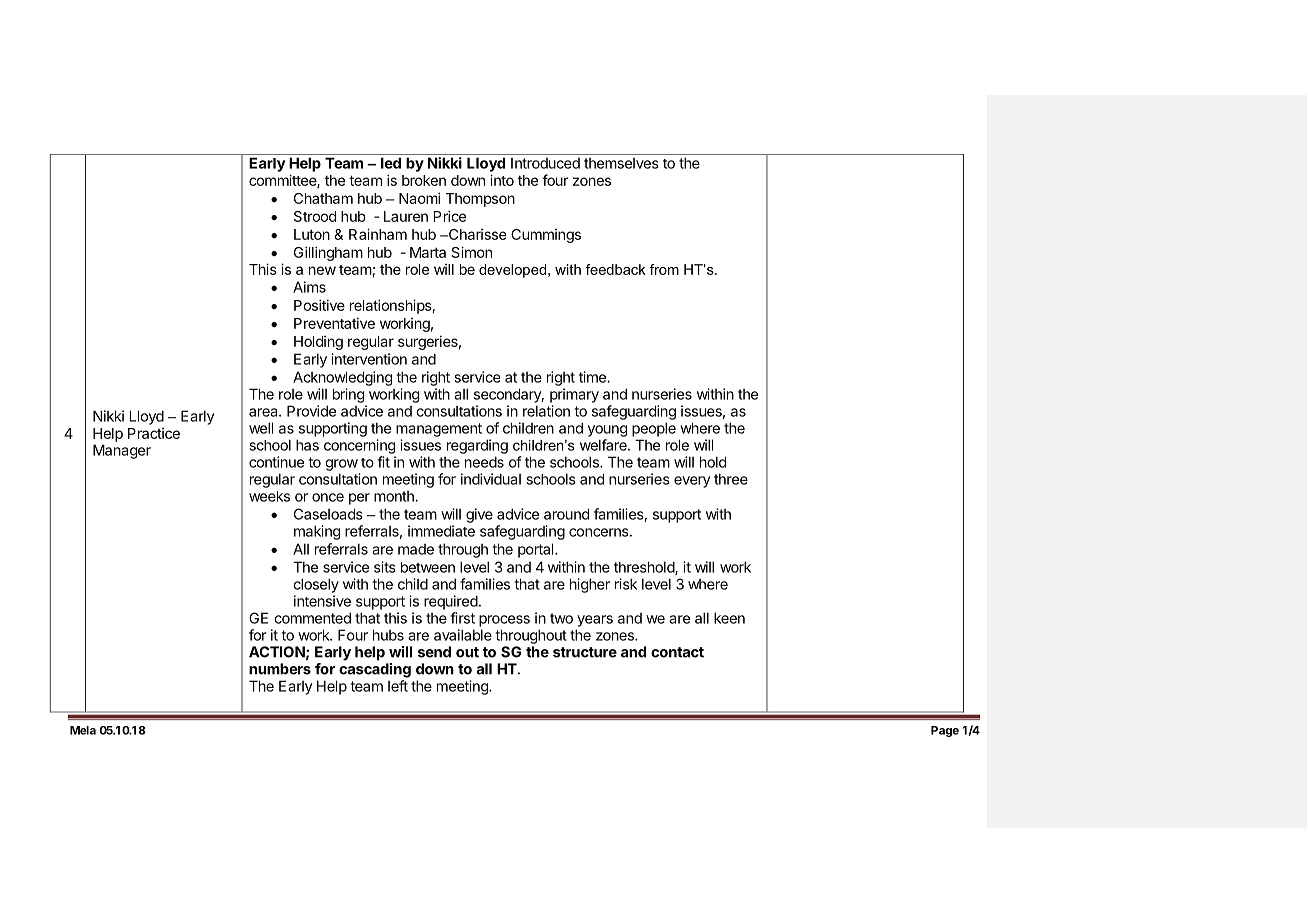 The height and width of the screenshot is (924, 1308). What do you see at coordinates (312, 618) in the screenshot?
I see `commented` at bounding box center [312, 618].
